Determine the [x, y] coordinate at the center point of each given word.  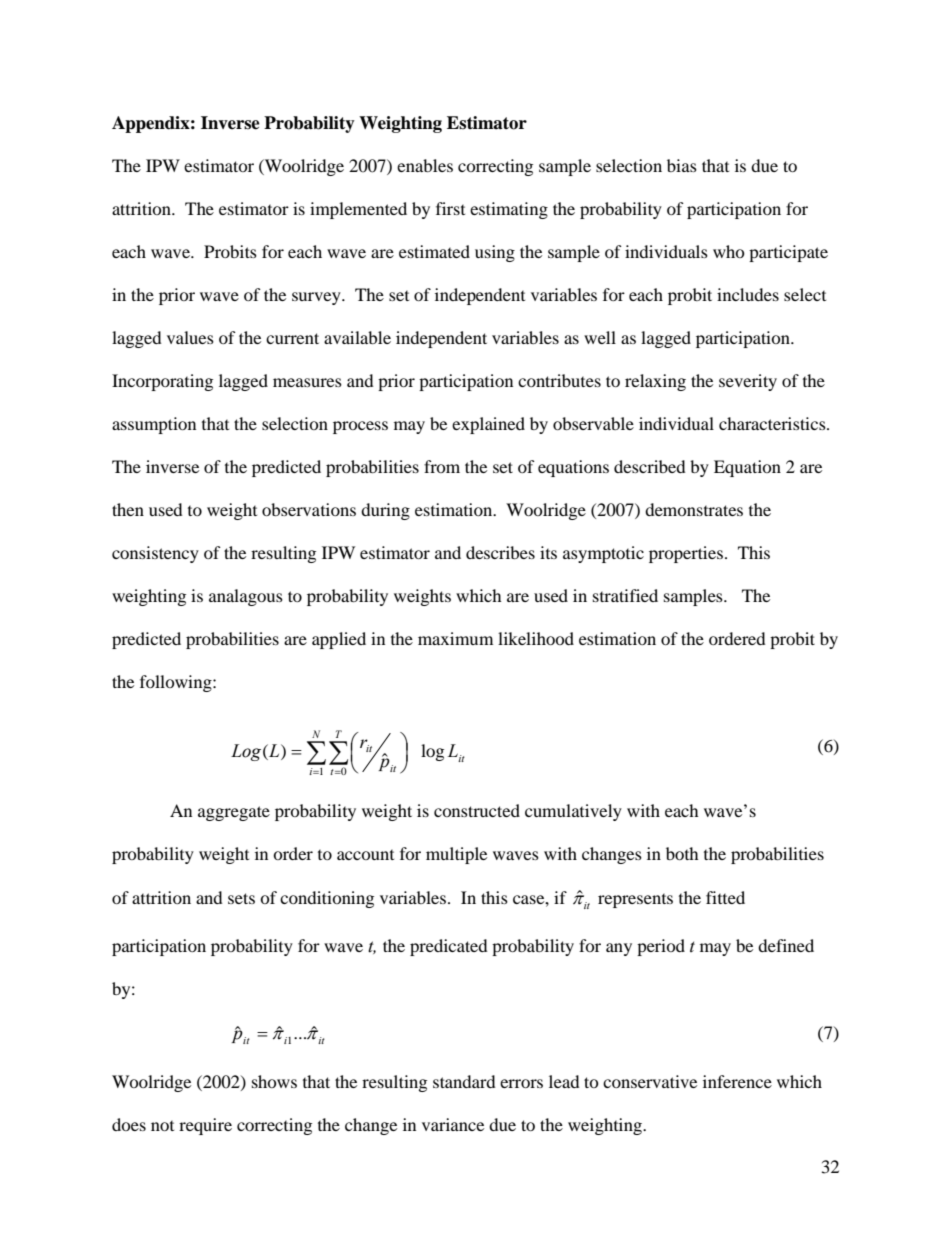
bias [682, 165]
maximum [455, 638]
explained [488, 425]
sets [241, 898]
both [682, 853]
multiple [456, 855]
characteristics [773, 423]
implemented [358, 210]
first [450, 208]
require [205, 1126]
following [177, 683]
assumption [154, 425]
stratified [625, 595]
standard [464, 1081]
